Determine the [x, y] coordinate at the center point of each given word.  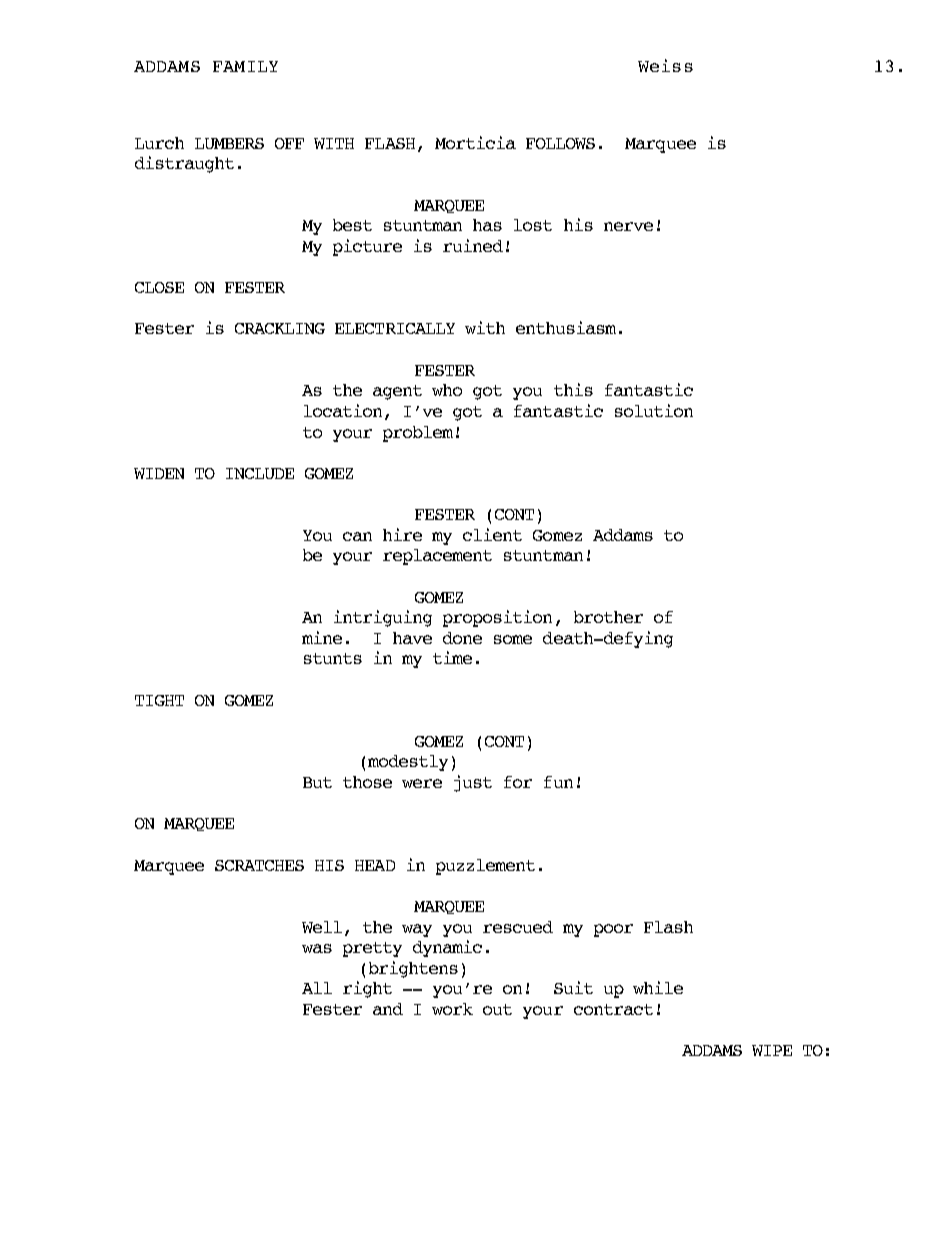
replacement [437, 557]
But [317, 782]
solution [654, 410]
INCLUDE [260, 473]
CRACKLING [280, 328]
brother [608, 617]
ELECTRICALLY [395, 328]
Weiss [665, 65]
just [473, 783]
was [317, 948]
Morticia [475, 142]
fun [558, 782]
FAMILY [245, 66]
